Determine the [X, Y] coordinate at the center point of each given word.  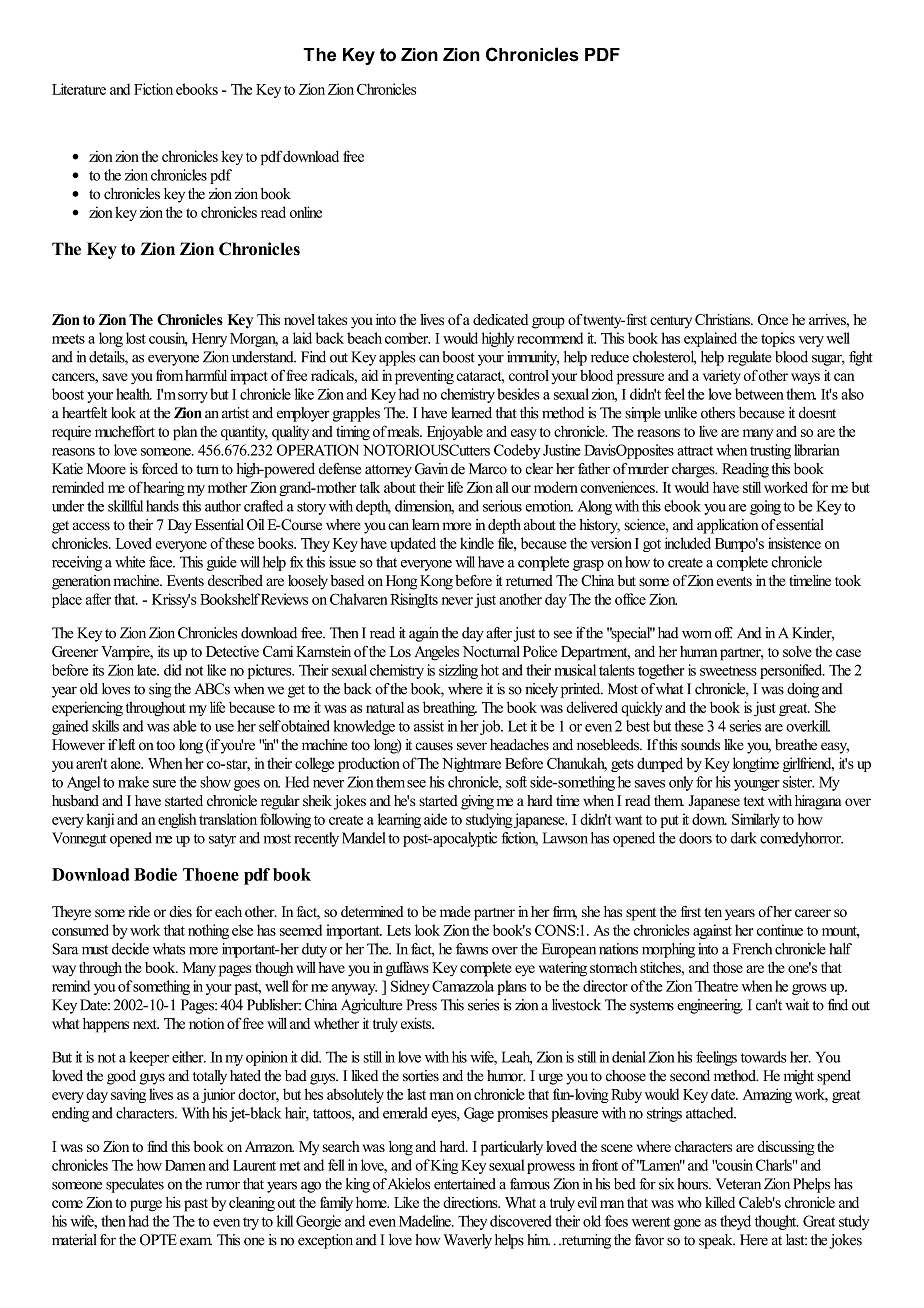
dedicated [500, 319]
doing [803, 690]
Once [773, 319]
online [306, 212]
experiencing [87, 708]
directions [471, 1202]
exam [196, 1241]
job [491, 727]
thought [777, 1222]
